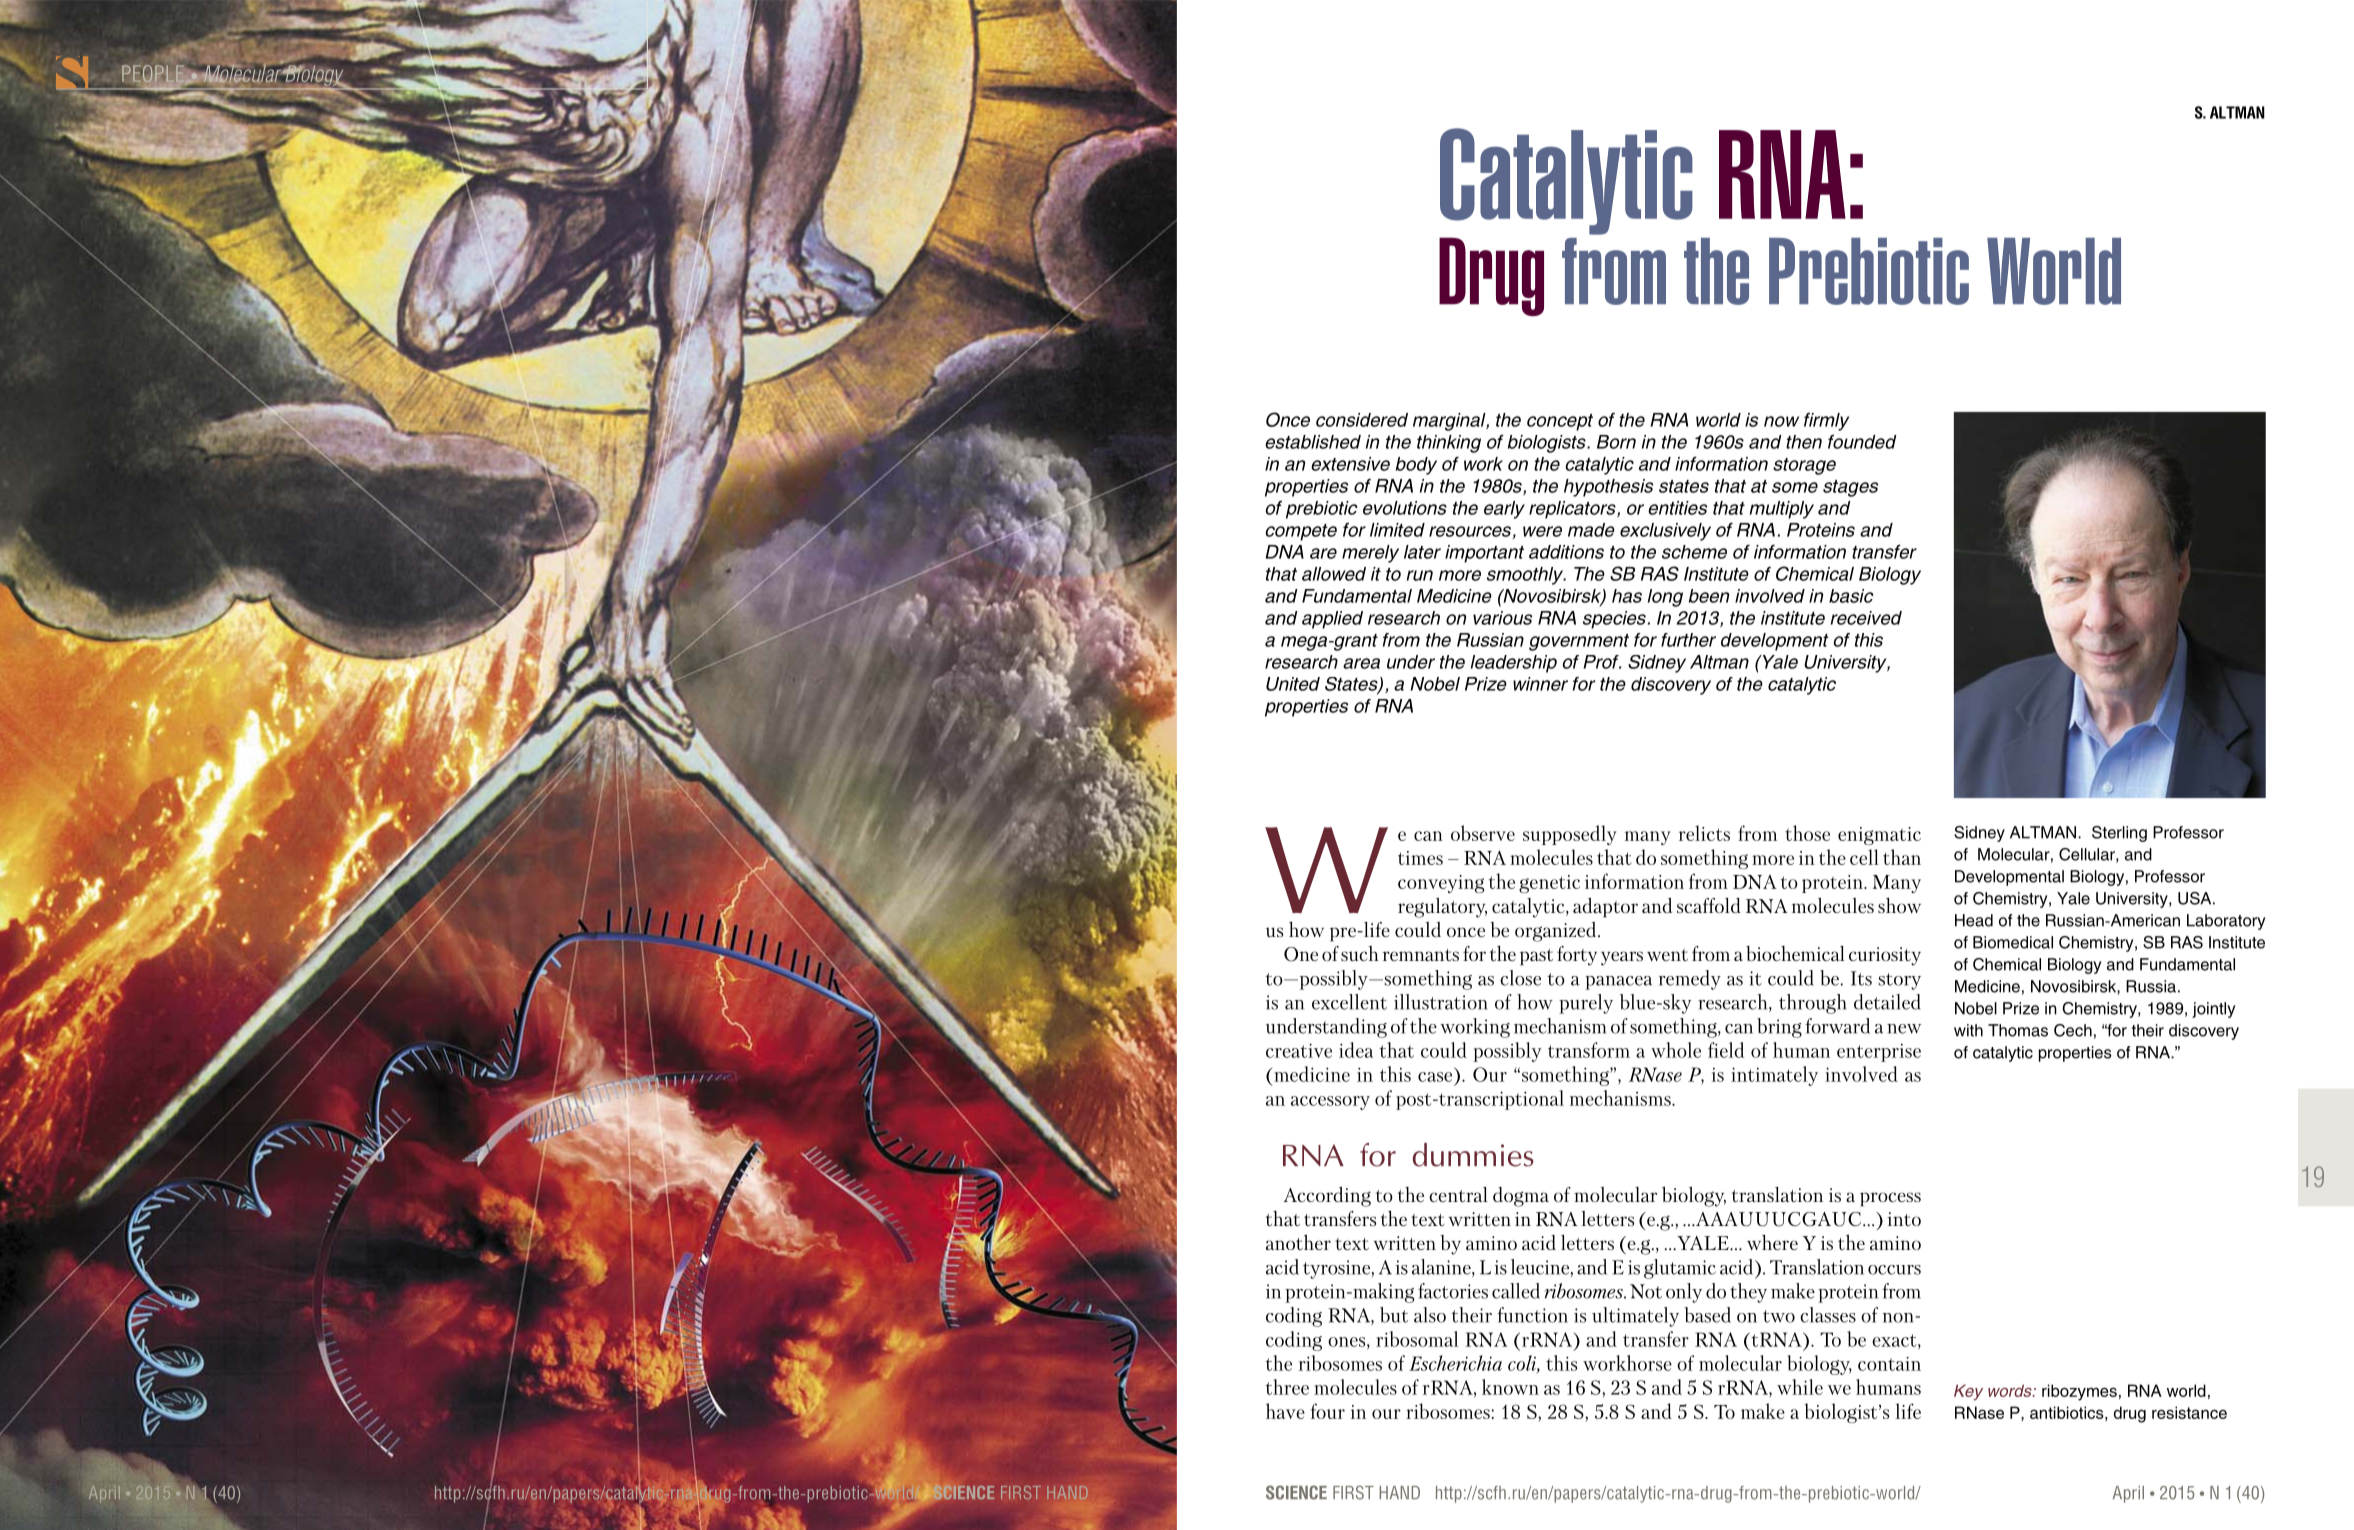 Image resolution: width=2354 pixels, height=1530 pixels. What do you see at coordinates (1774, 1076) in the image?
I see `intimately` at bounding box center [1774, 1076].
